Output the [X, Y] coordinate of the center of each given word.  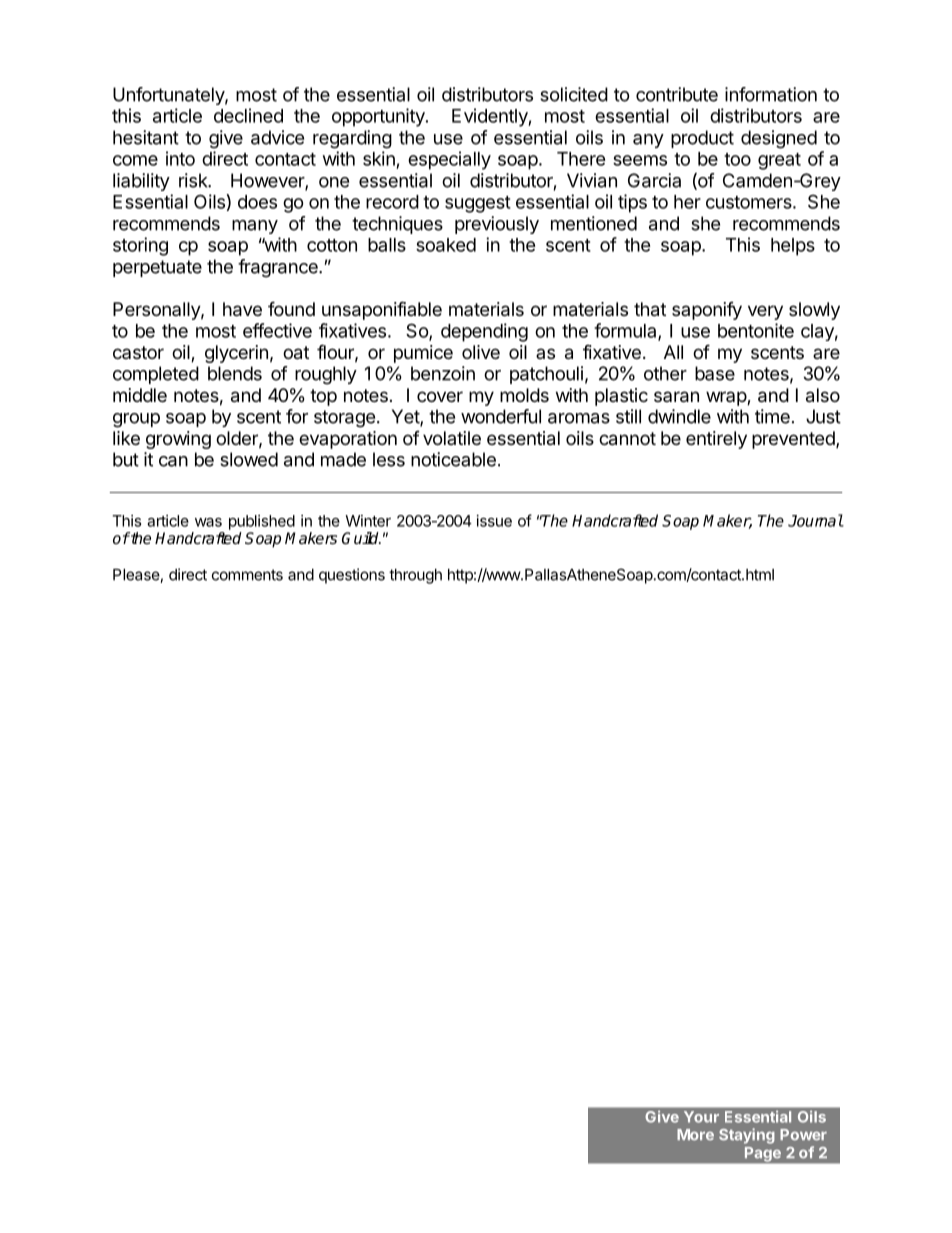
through [415, 576]
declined [248, 115]
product [702, 139]
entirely [716, 440]
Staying [747, 1136]
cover [440, 396]
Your [701, 1117]
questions [352, 576]
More [695, 1134]
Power [803, 1134]
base [715, 373]
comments [247, 575]
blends [235, 373]
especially [449, 160]
